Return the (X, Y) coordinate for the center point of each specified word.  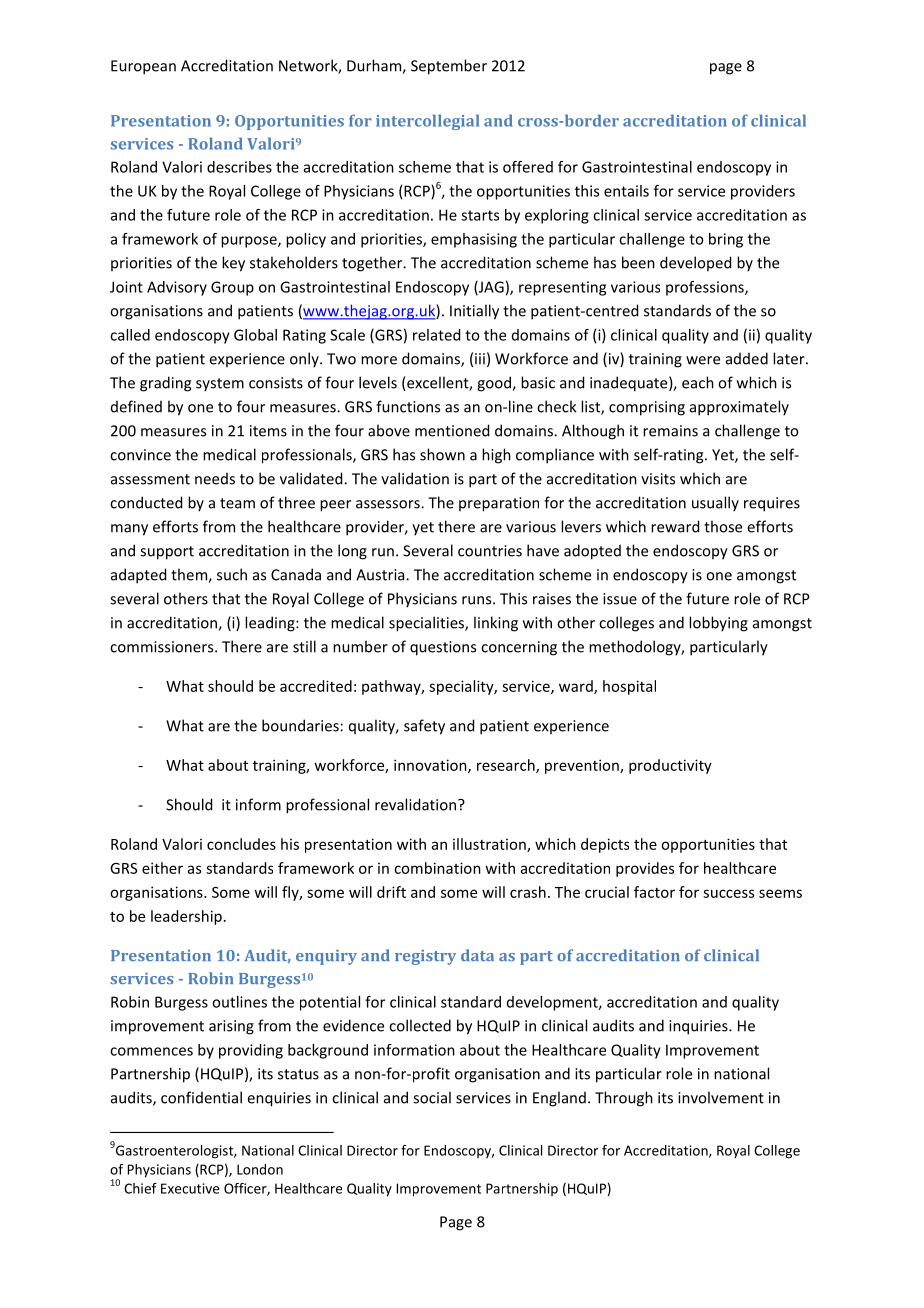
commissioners (163, 647)
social (432, 1097)
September (449, 67)
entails (626, 191)
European (143, 67)
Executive (190, 1188)
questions (443, 648)
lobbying (718, 624)
